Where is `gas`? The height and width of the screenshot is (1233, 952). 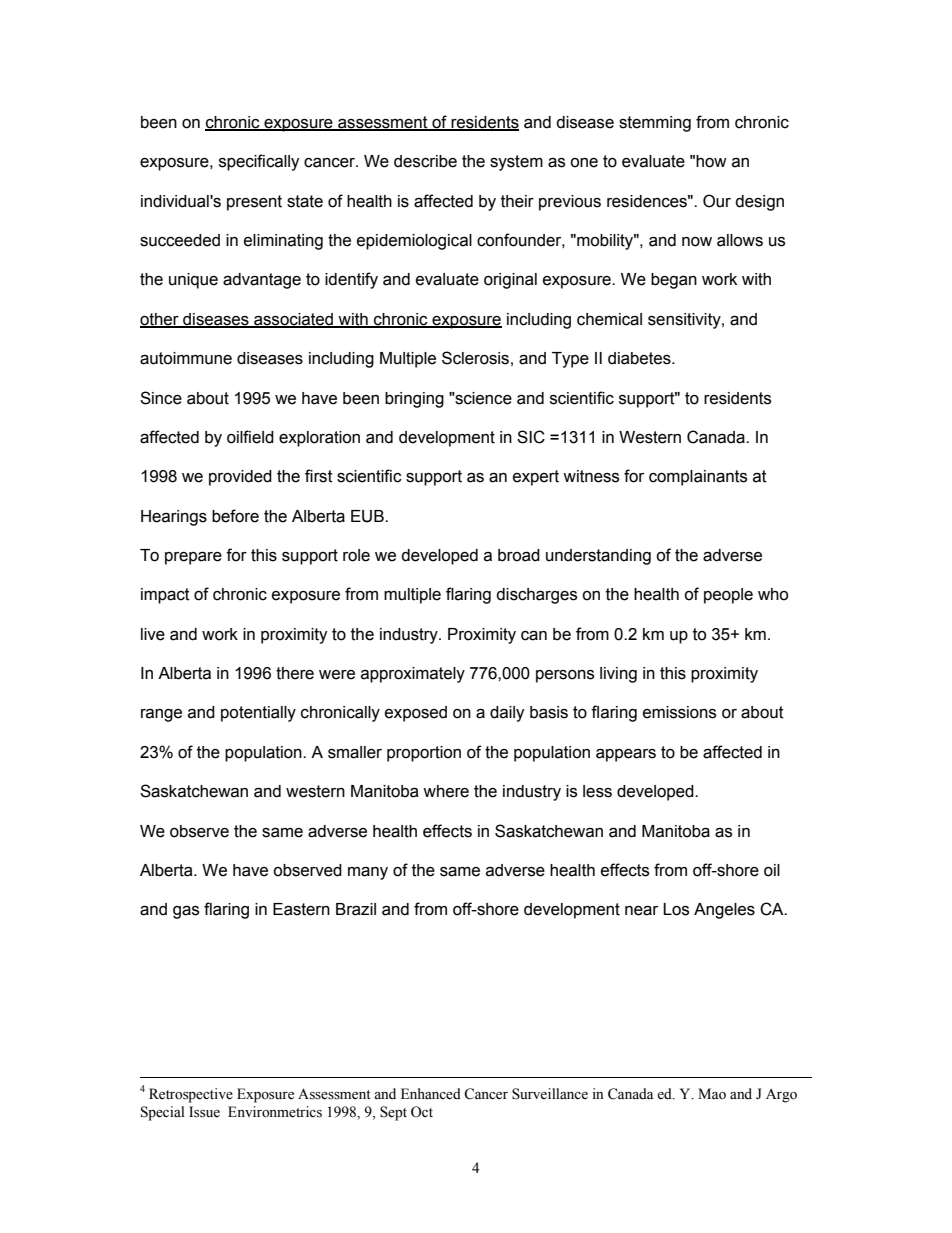
gas is located at coordinates (186, 912).
